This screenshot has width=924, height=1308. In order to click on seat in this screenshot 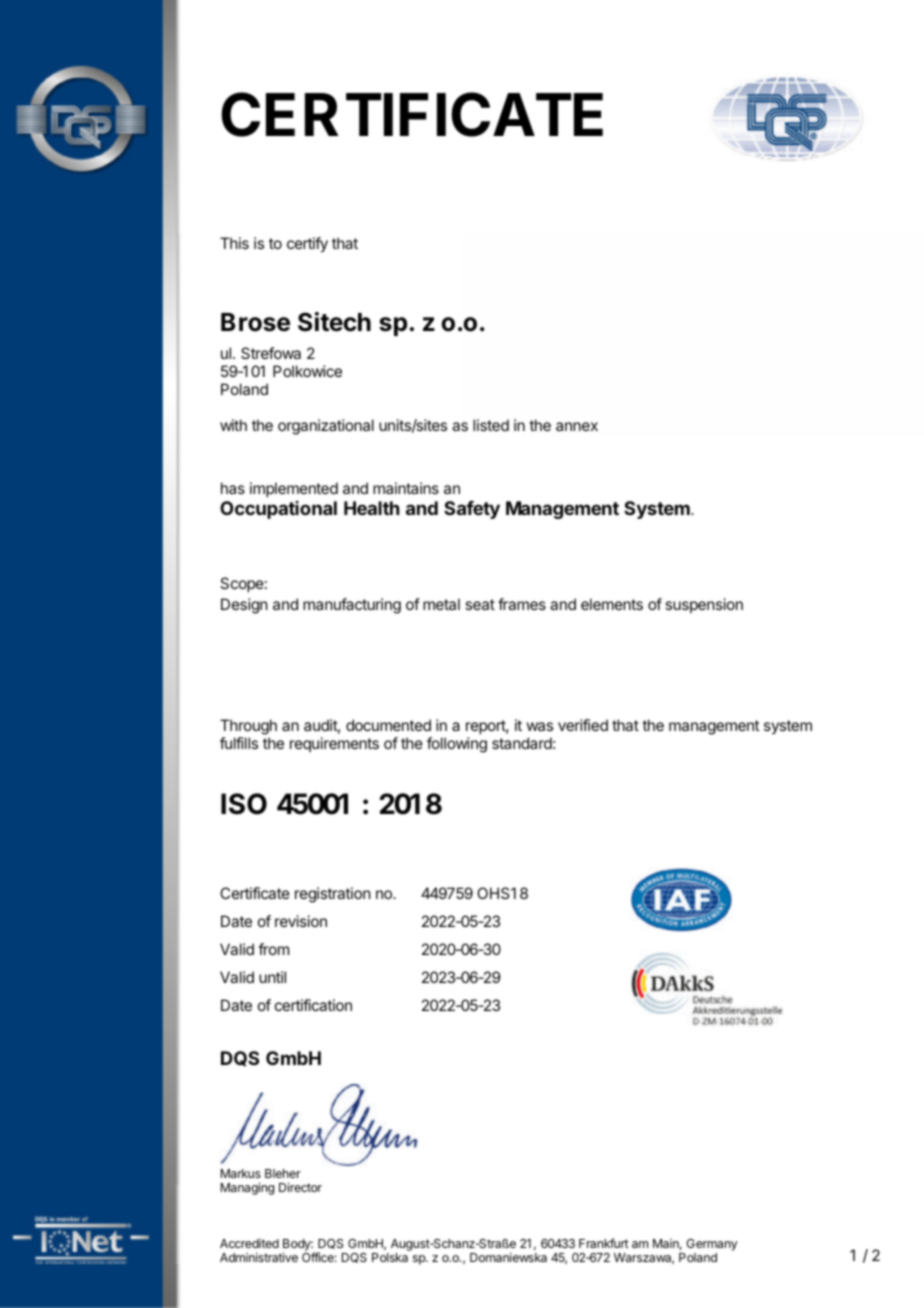, I will do `click(480, 604)`.
